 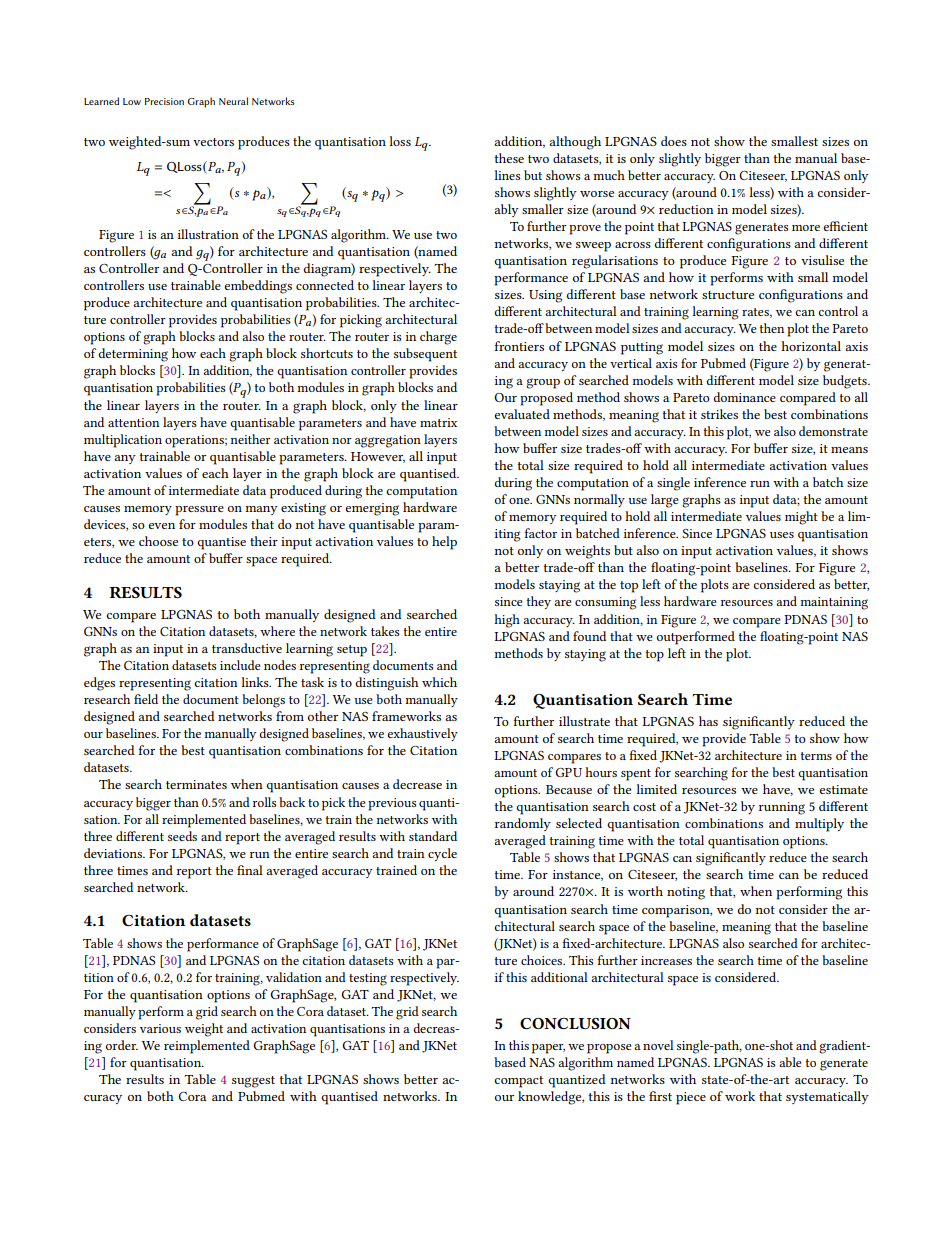 I want to click on compact, so click(x=518, y=1082).
